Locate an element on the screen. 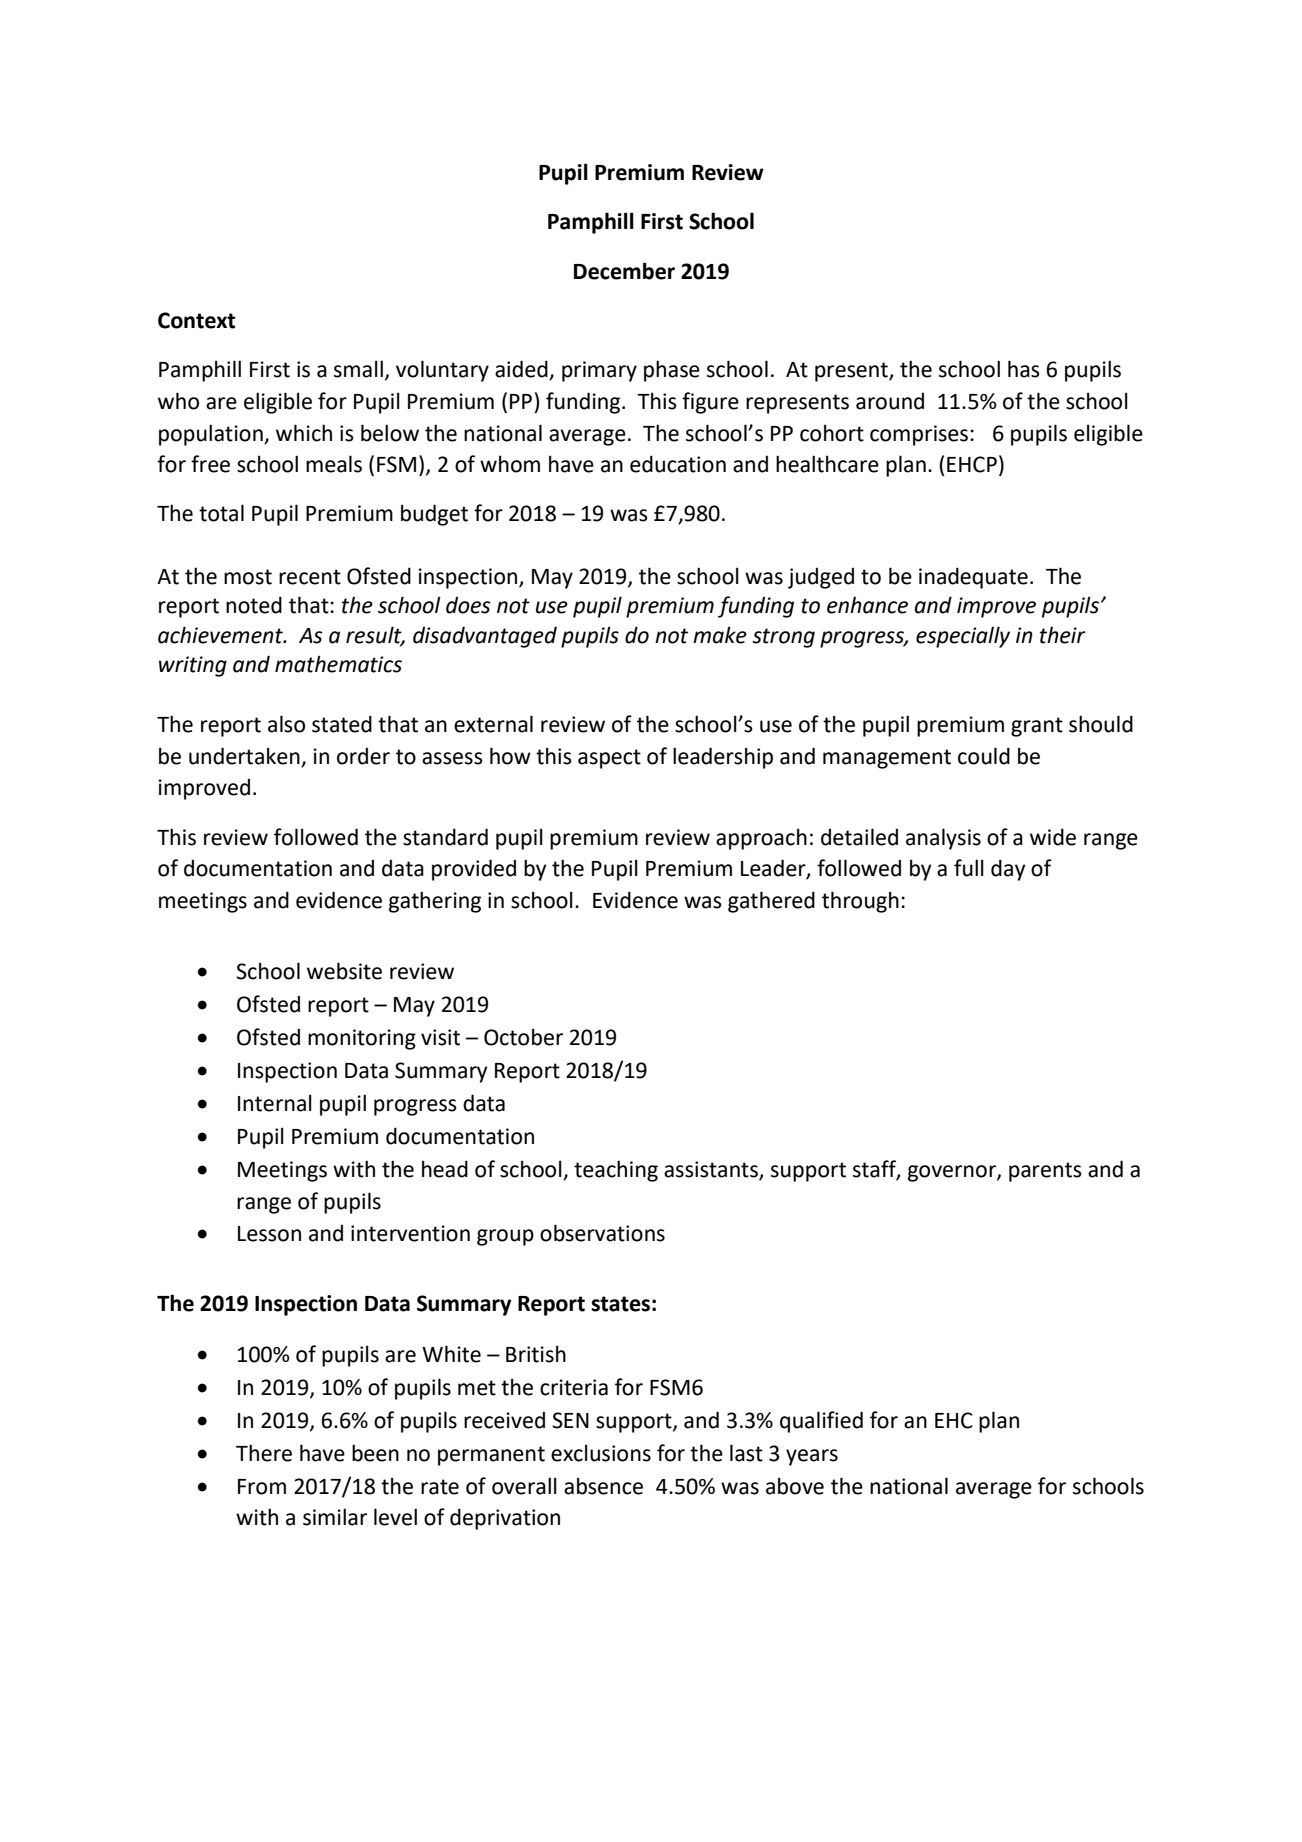 The width and height of the screenshot is (1302, 1842). grant is located at coordinates (1037, 727).
